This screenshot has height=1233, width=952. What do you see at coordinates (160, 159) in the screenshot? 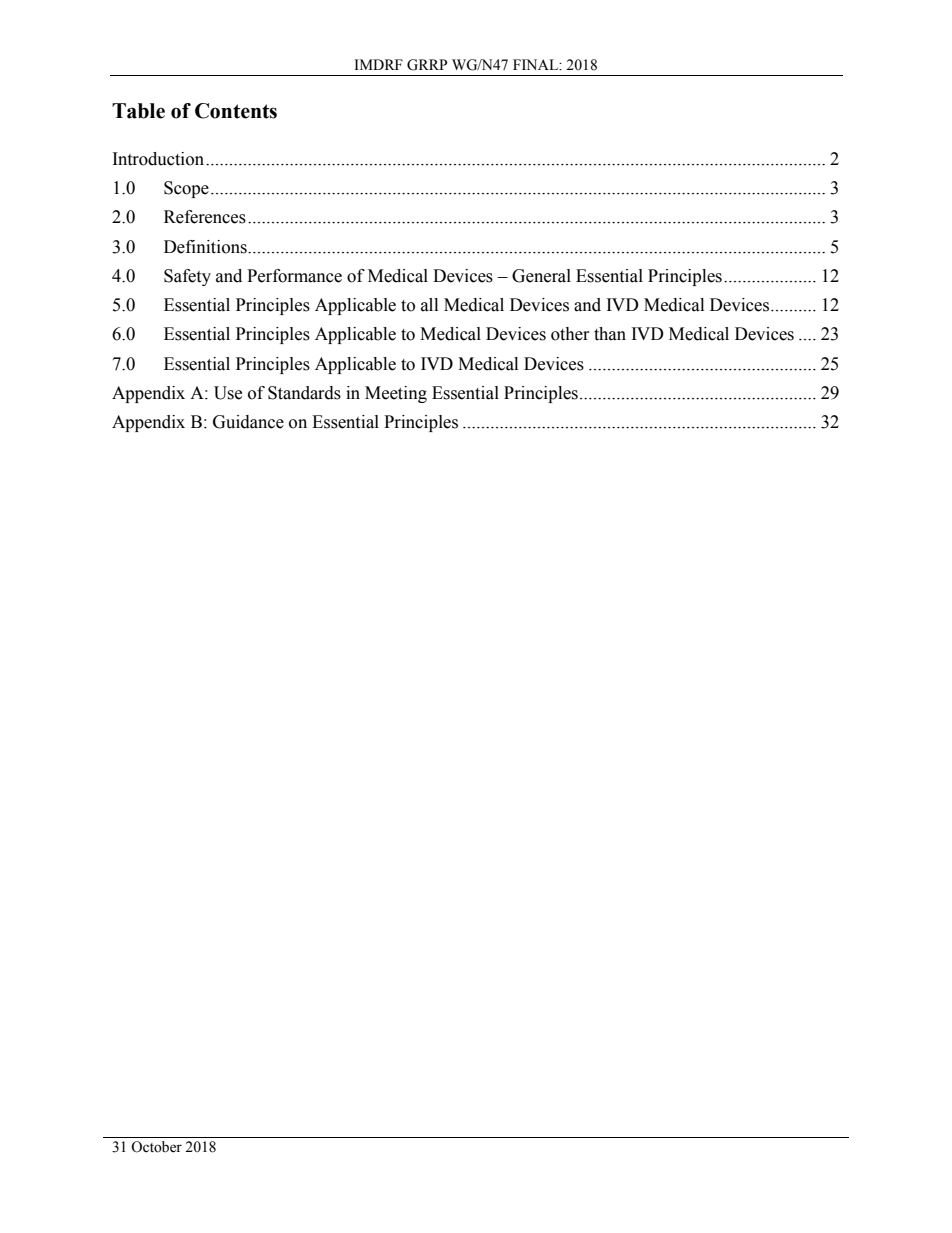
I see `Introduction` at bounding box center [160, 159].
